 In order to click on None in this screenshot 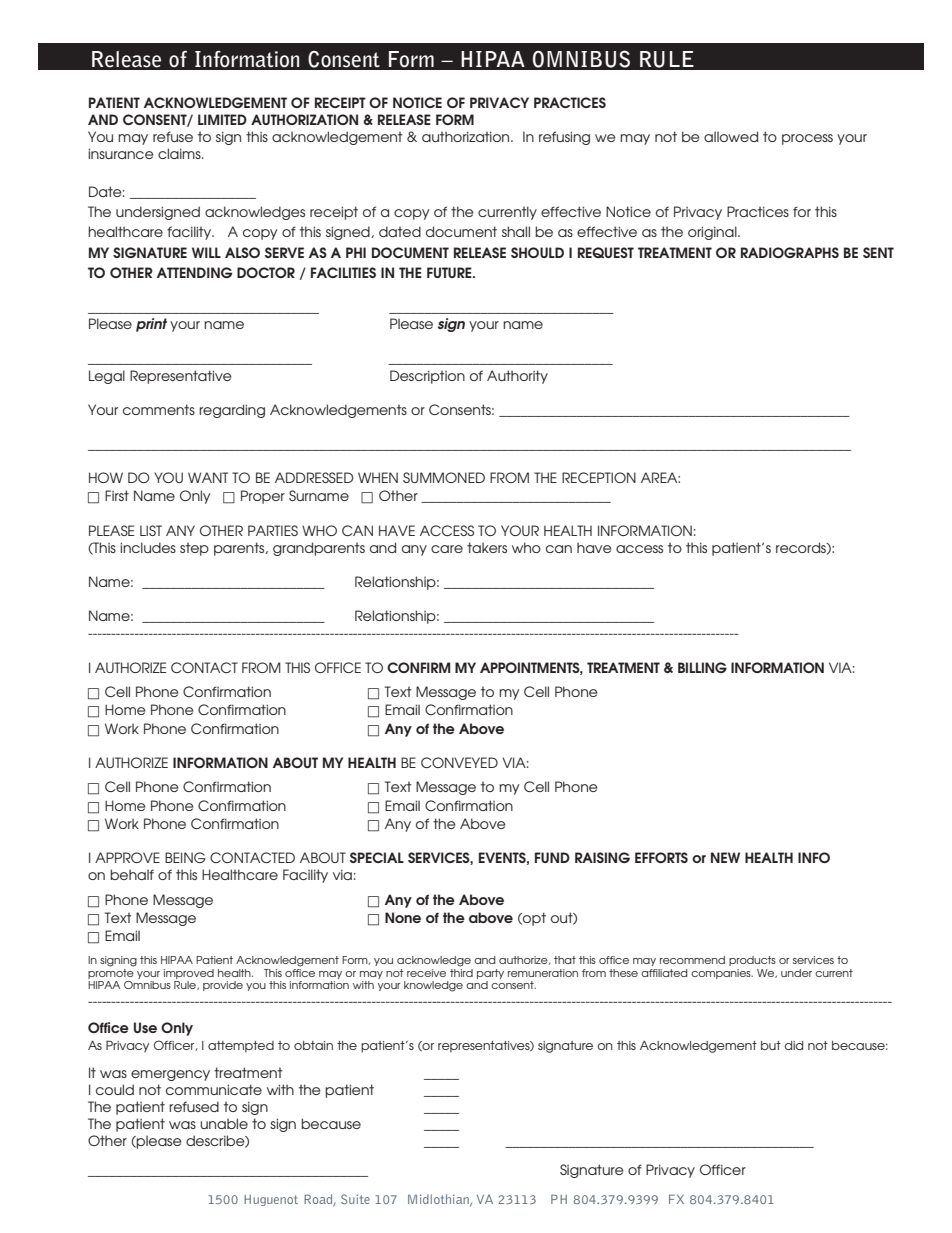, I will do `click(403, 917)`.
